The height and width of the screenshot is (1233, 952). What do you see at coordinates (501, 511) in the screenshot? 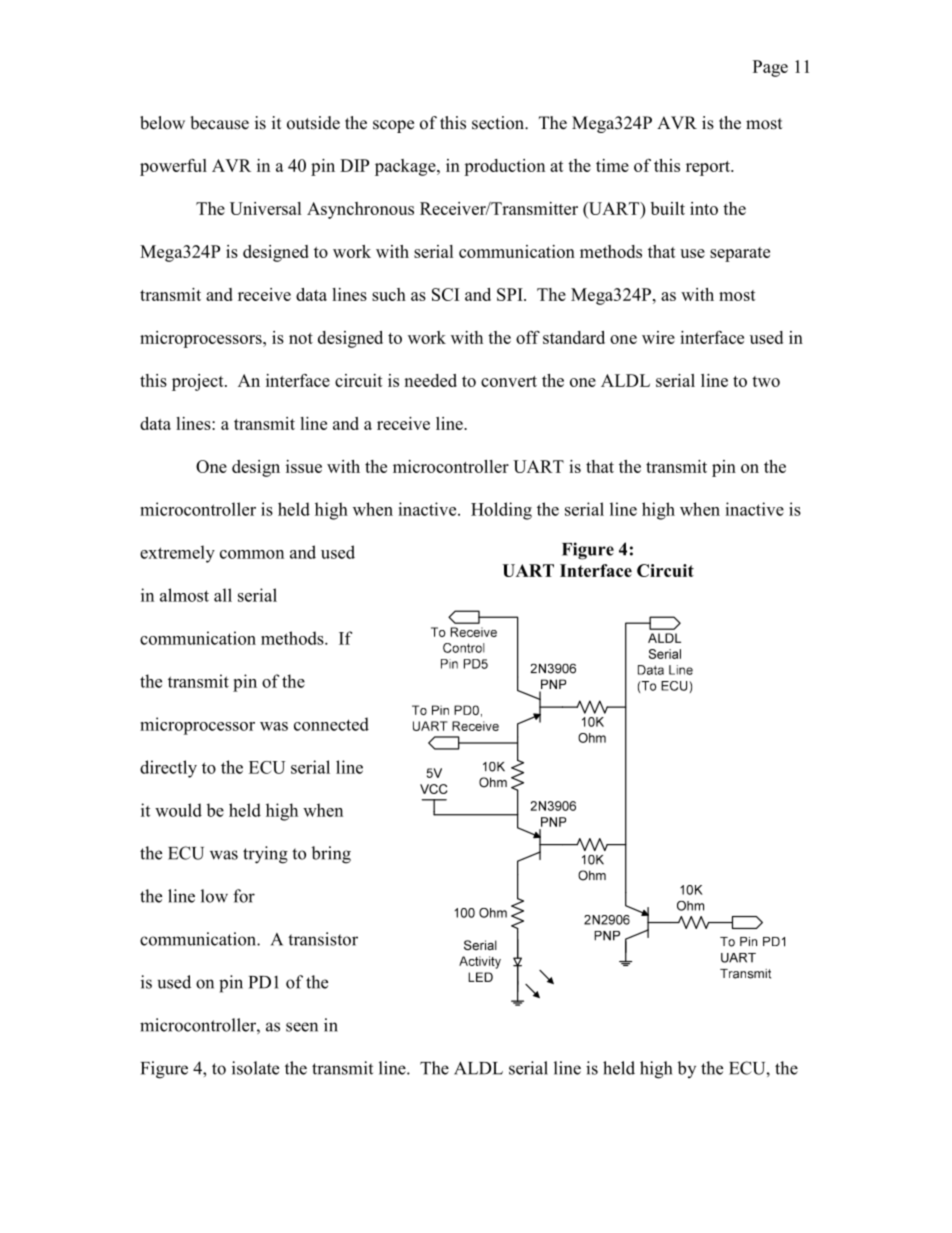
I see `Holding` at bounding box center [501, 511].
